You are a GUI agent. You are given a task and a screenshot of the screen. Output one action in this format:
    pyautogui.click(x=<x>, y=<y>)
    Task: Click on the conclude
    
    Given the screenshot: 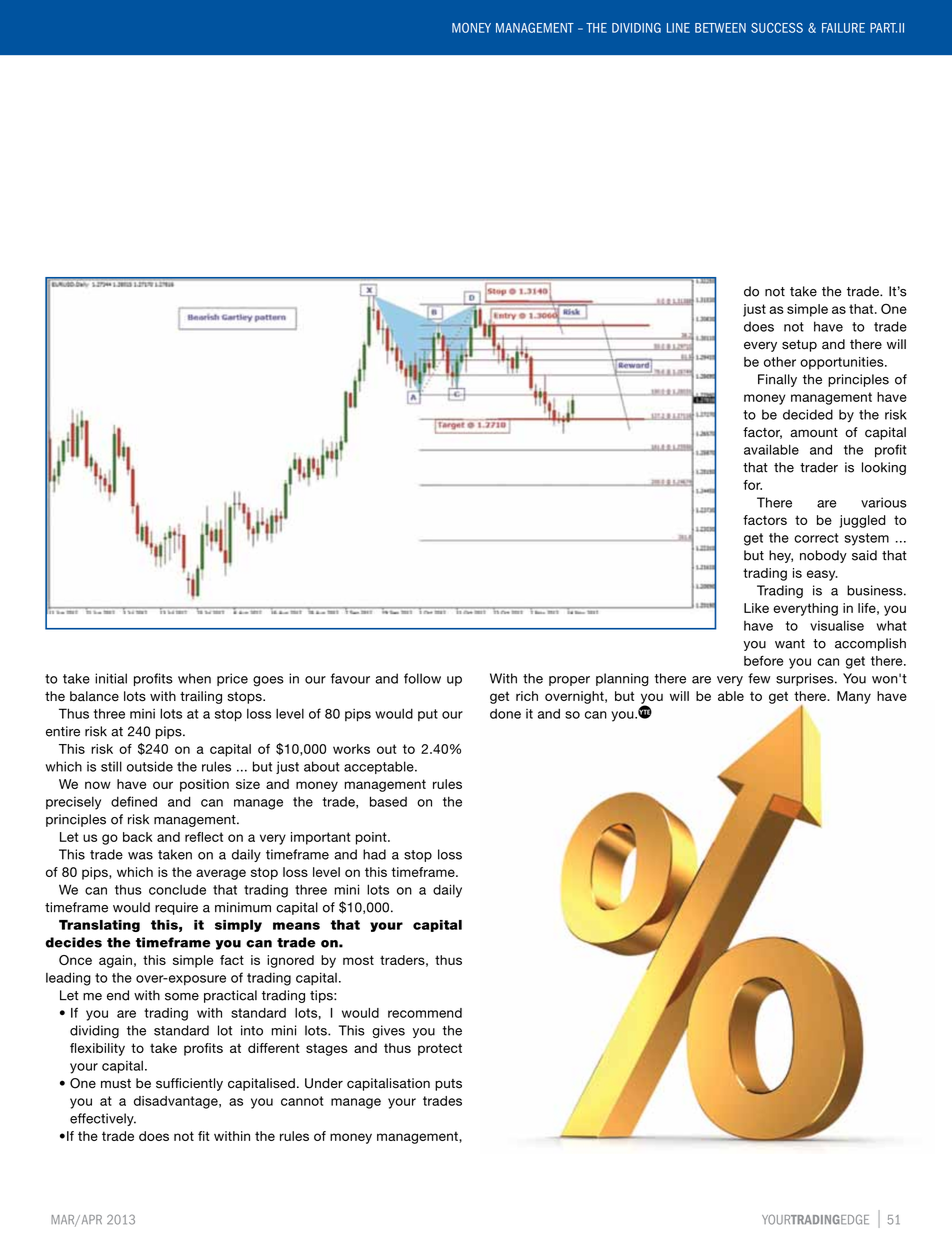 What is the action you would take?
    pyautogui.click(x=177, y=889)
